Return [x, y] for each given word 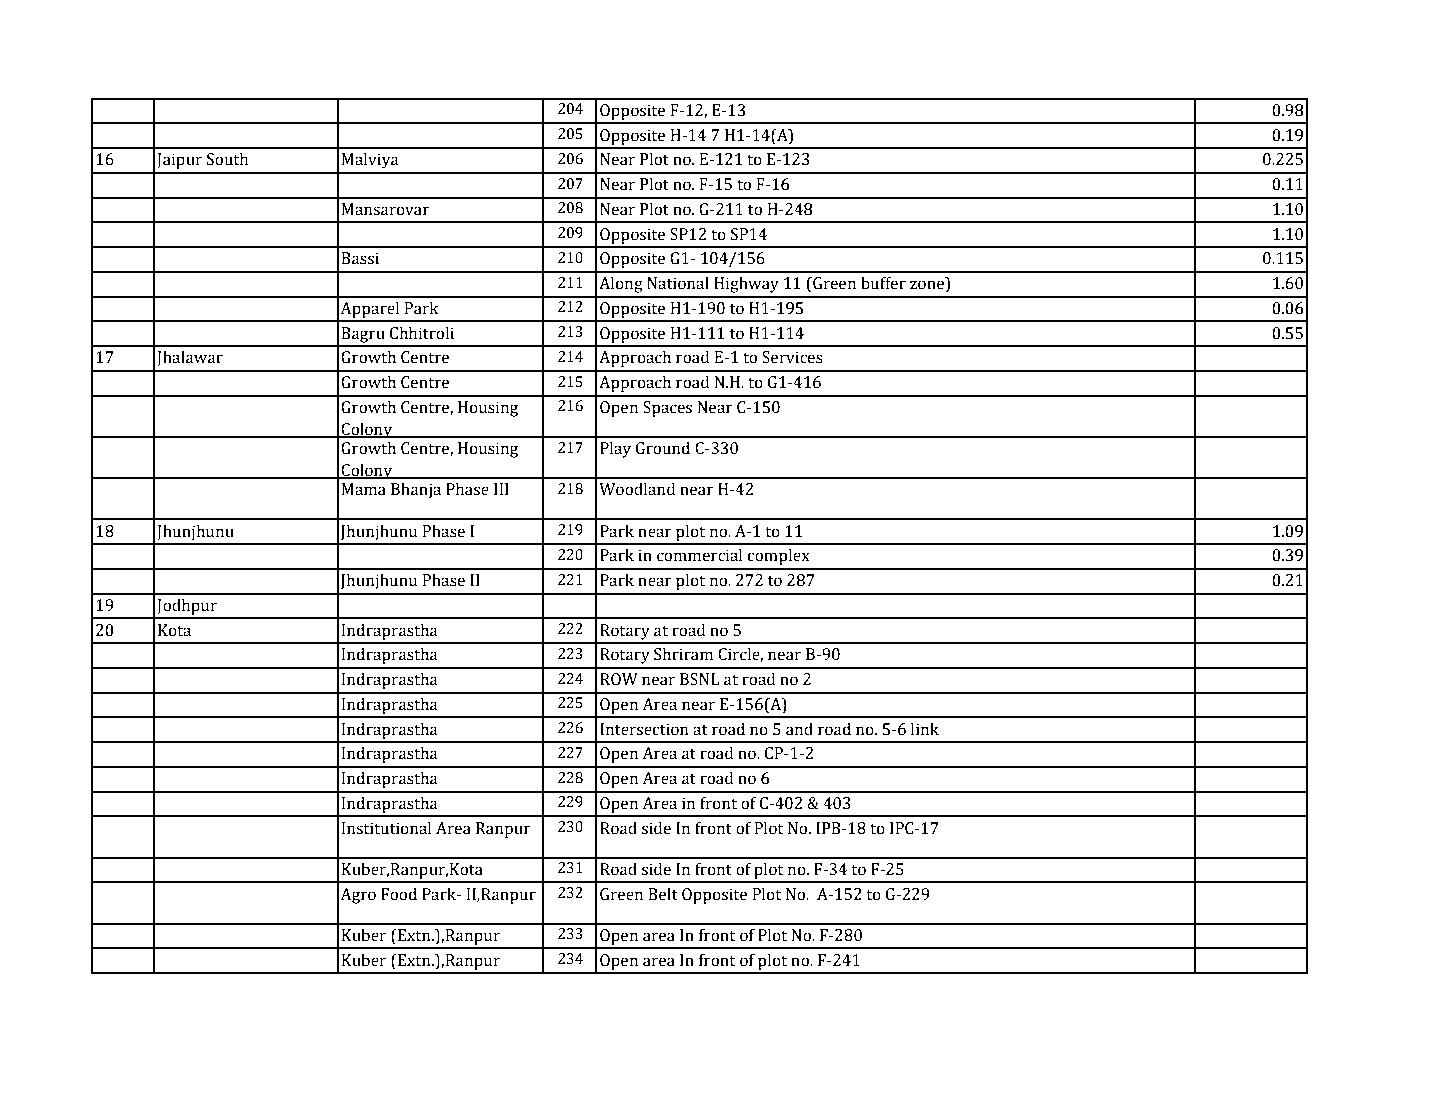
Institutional [386, 828]
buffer [883, 283]
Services [792, 357]
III [501, 489]
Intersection [644, 729]
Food [399, 894]
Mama [363, 489]
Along [621, 284]
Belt [663, 894]
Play [615, 449]
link [925, 728]
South [228, 159]
